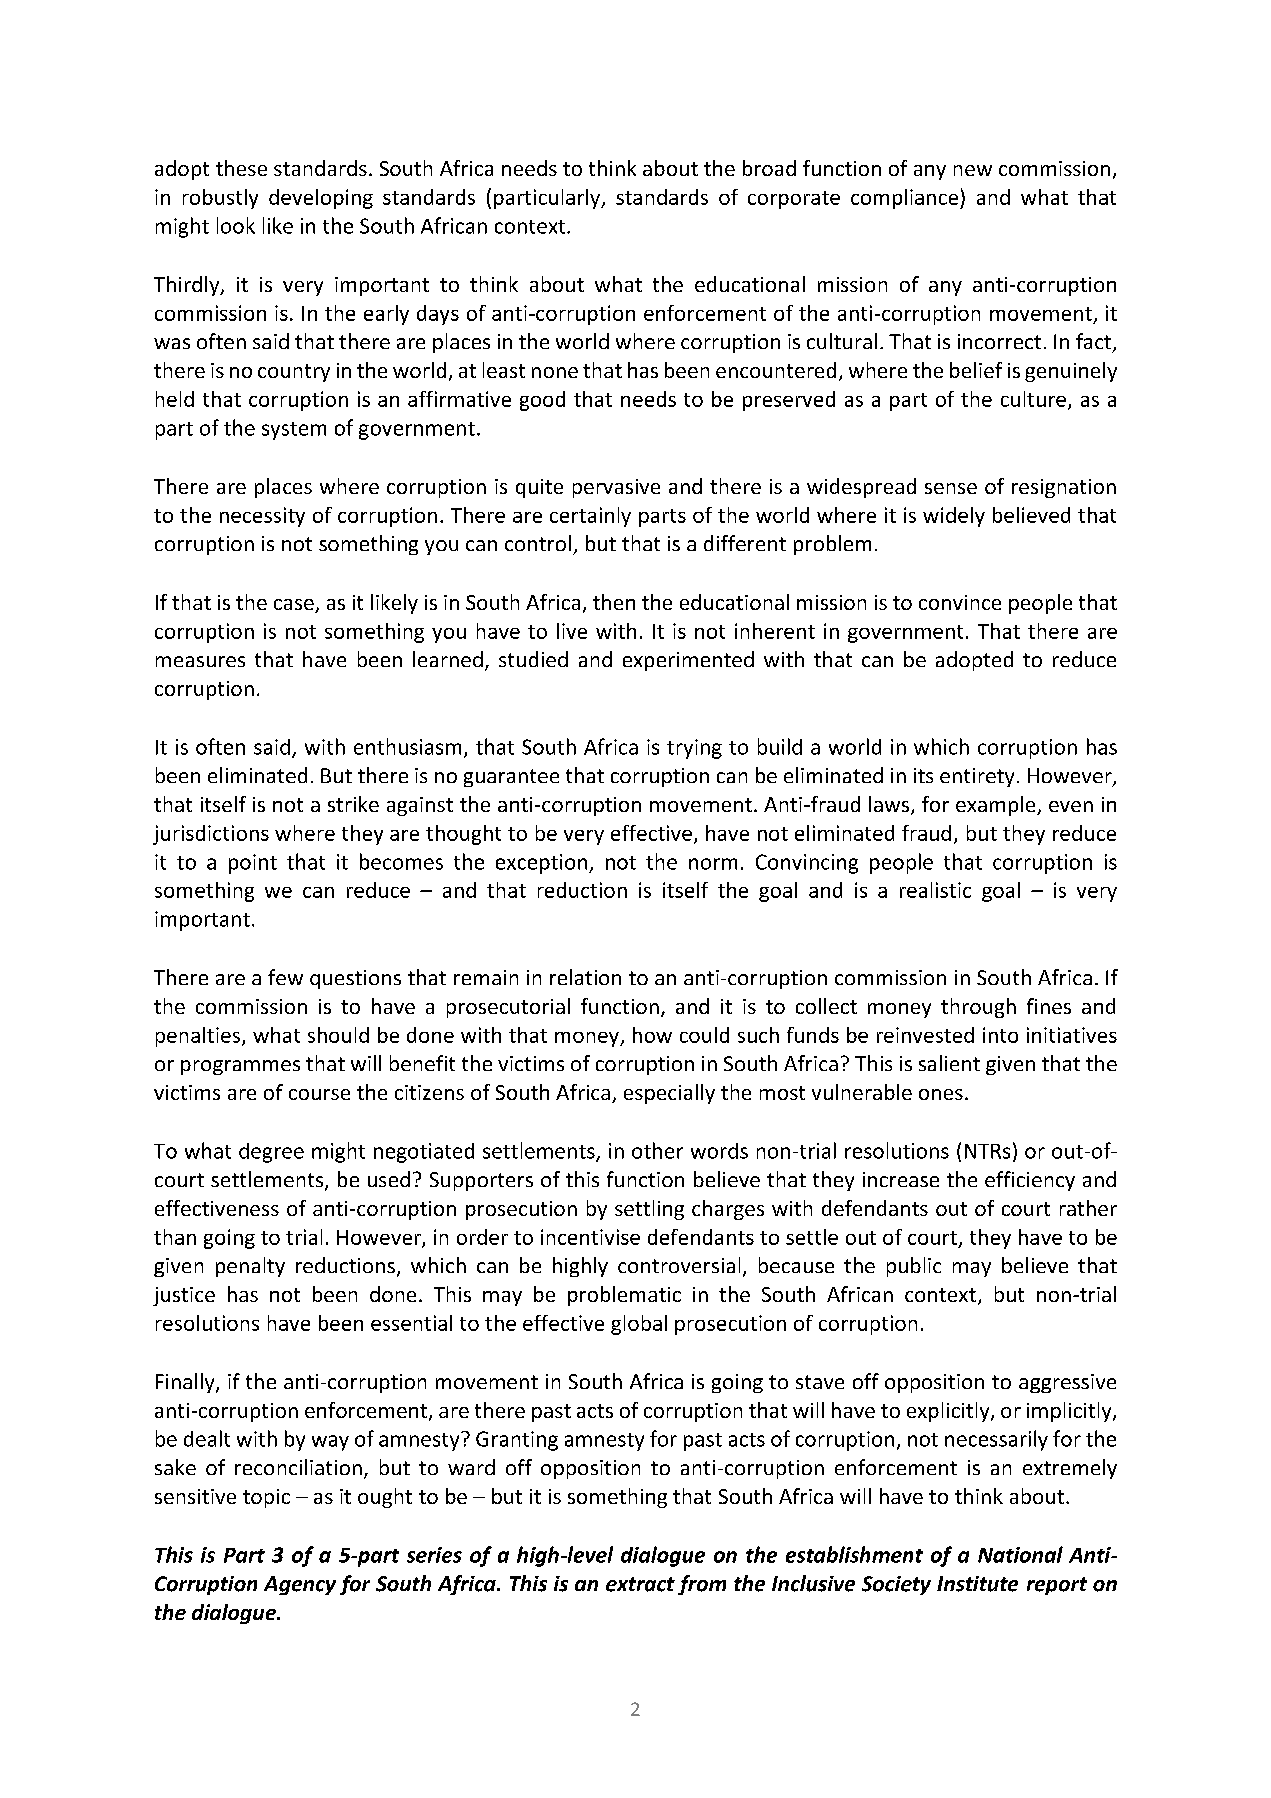  I want to click on developing, so click(321, 199).
